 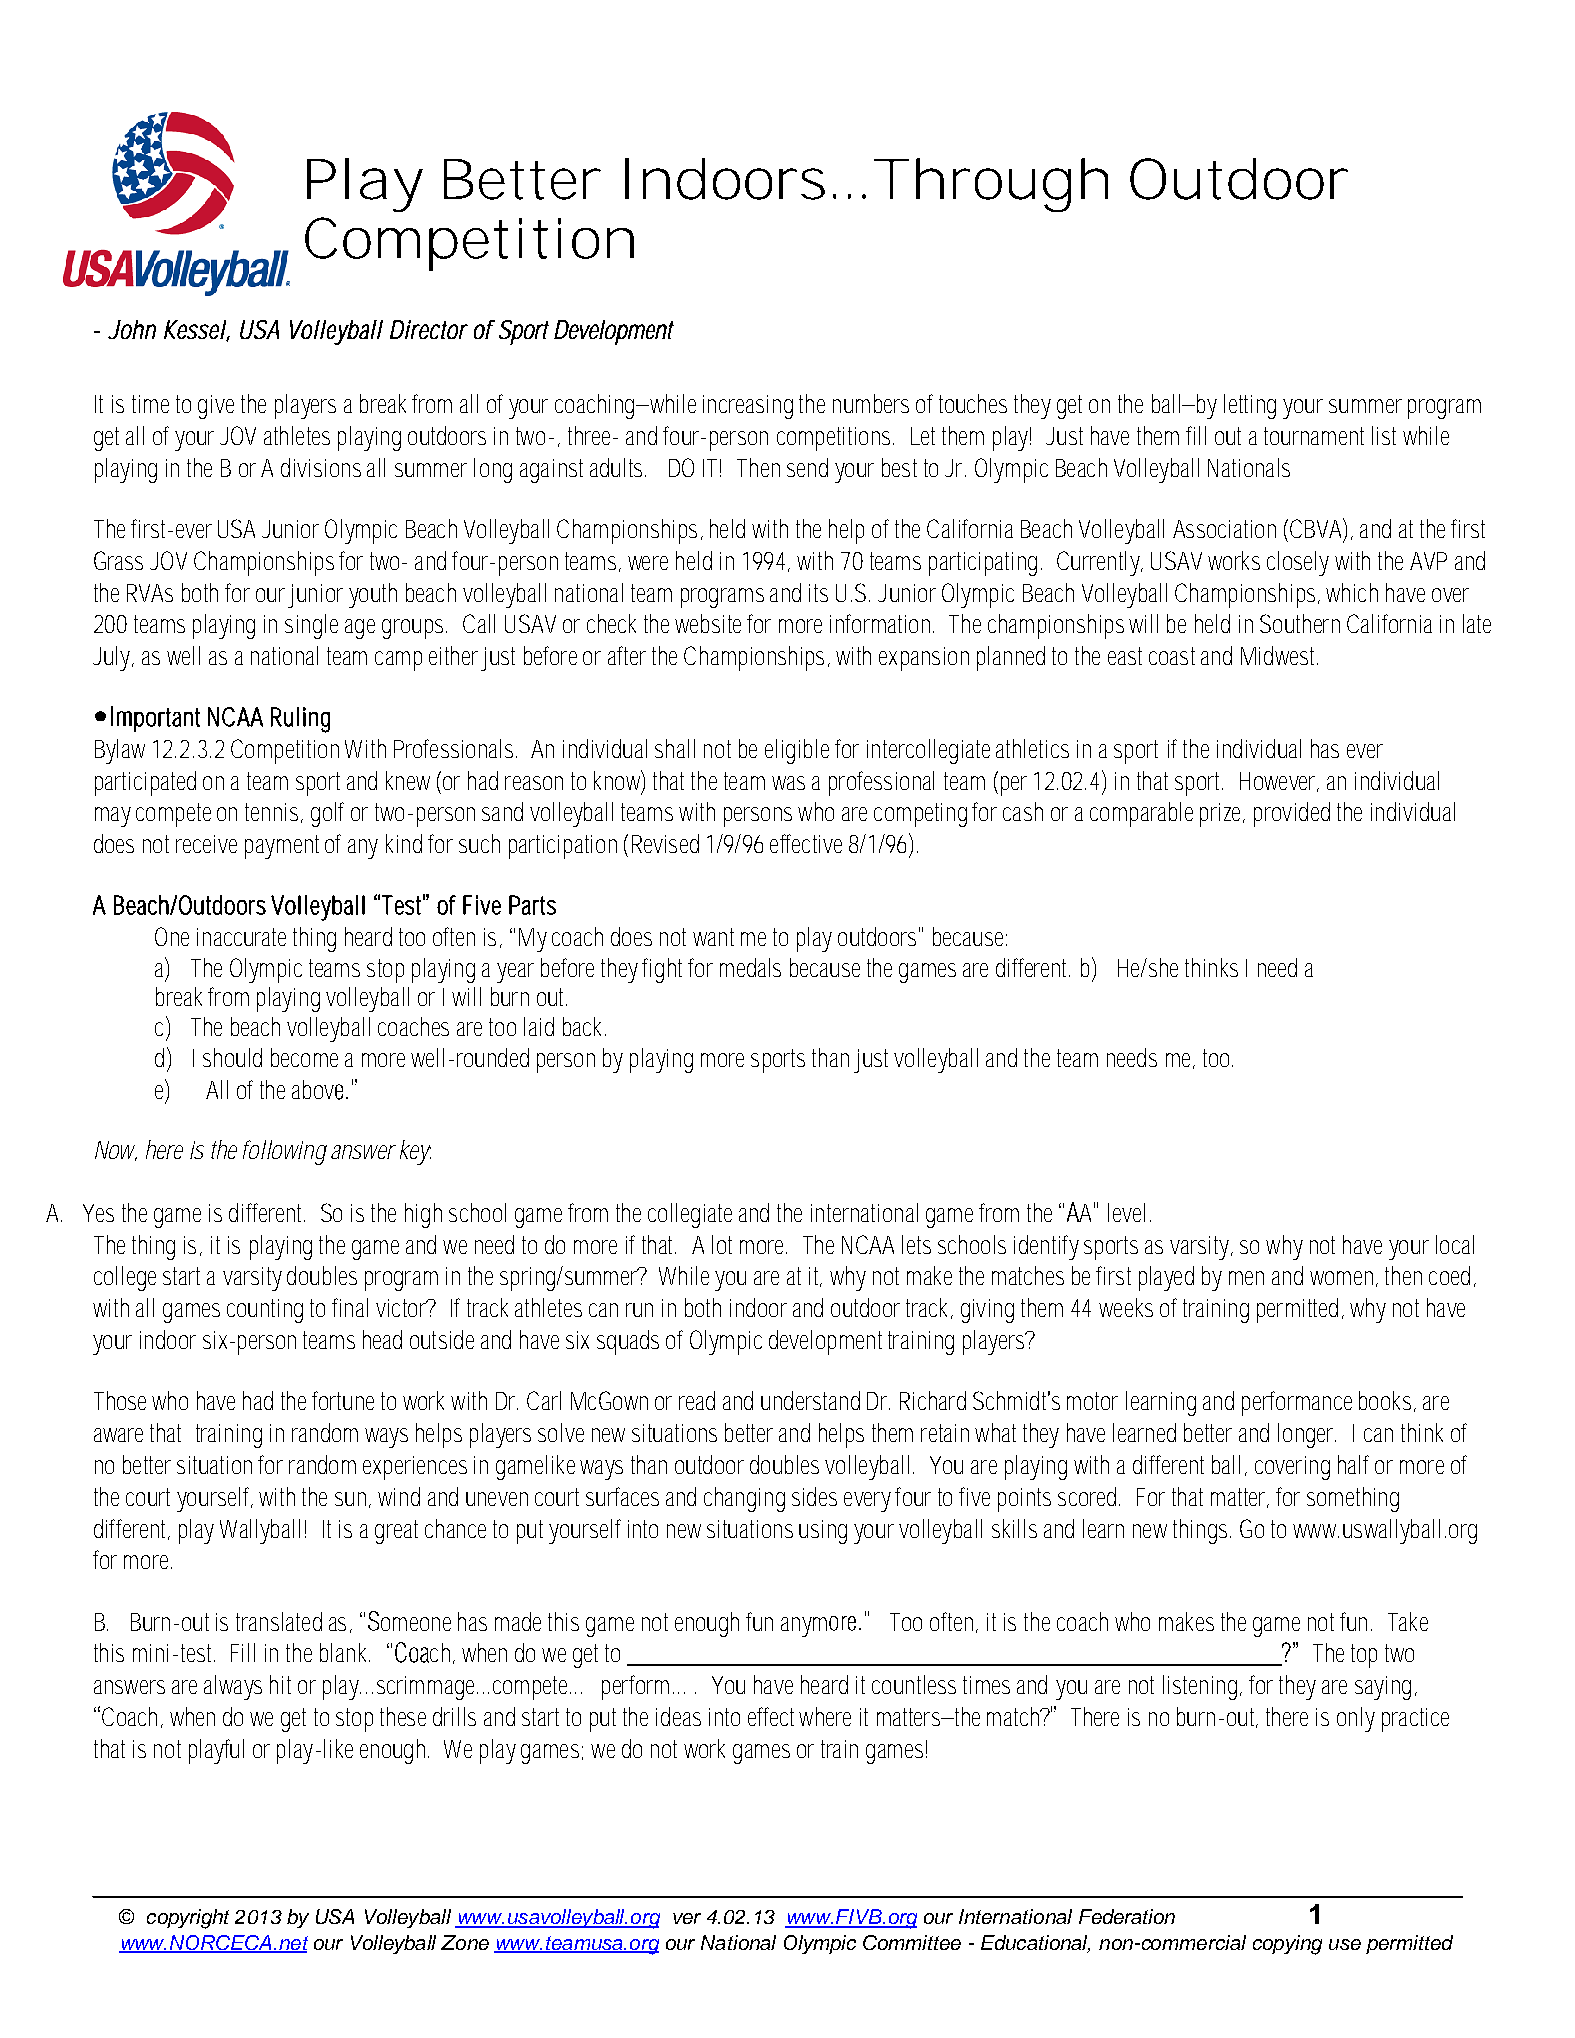 What do you see at coordinates (713, 937) in the page?
I see `want` at bounding box center [713, 937].
